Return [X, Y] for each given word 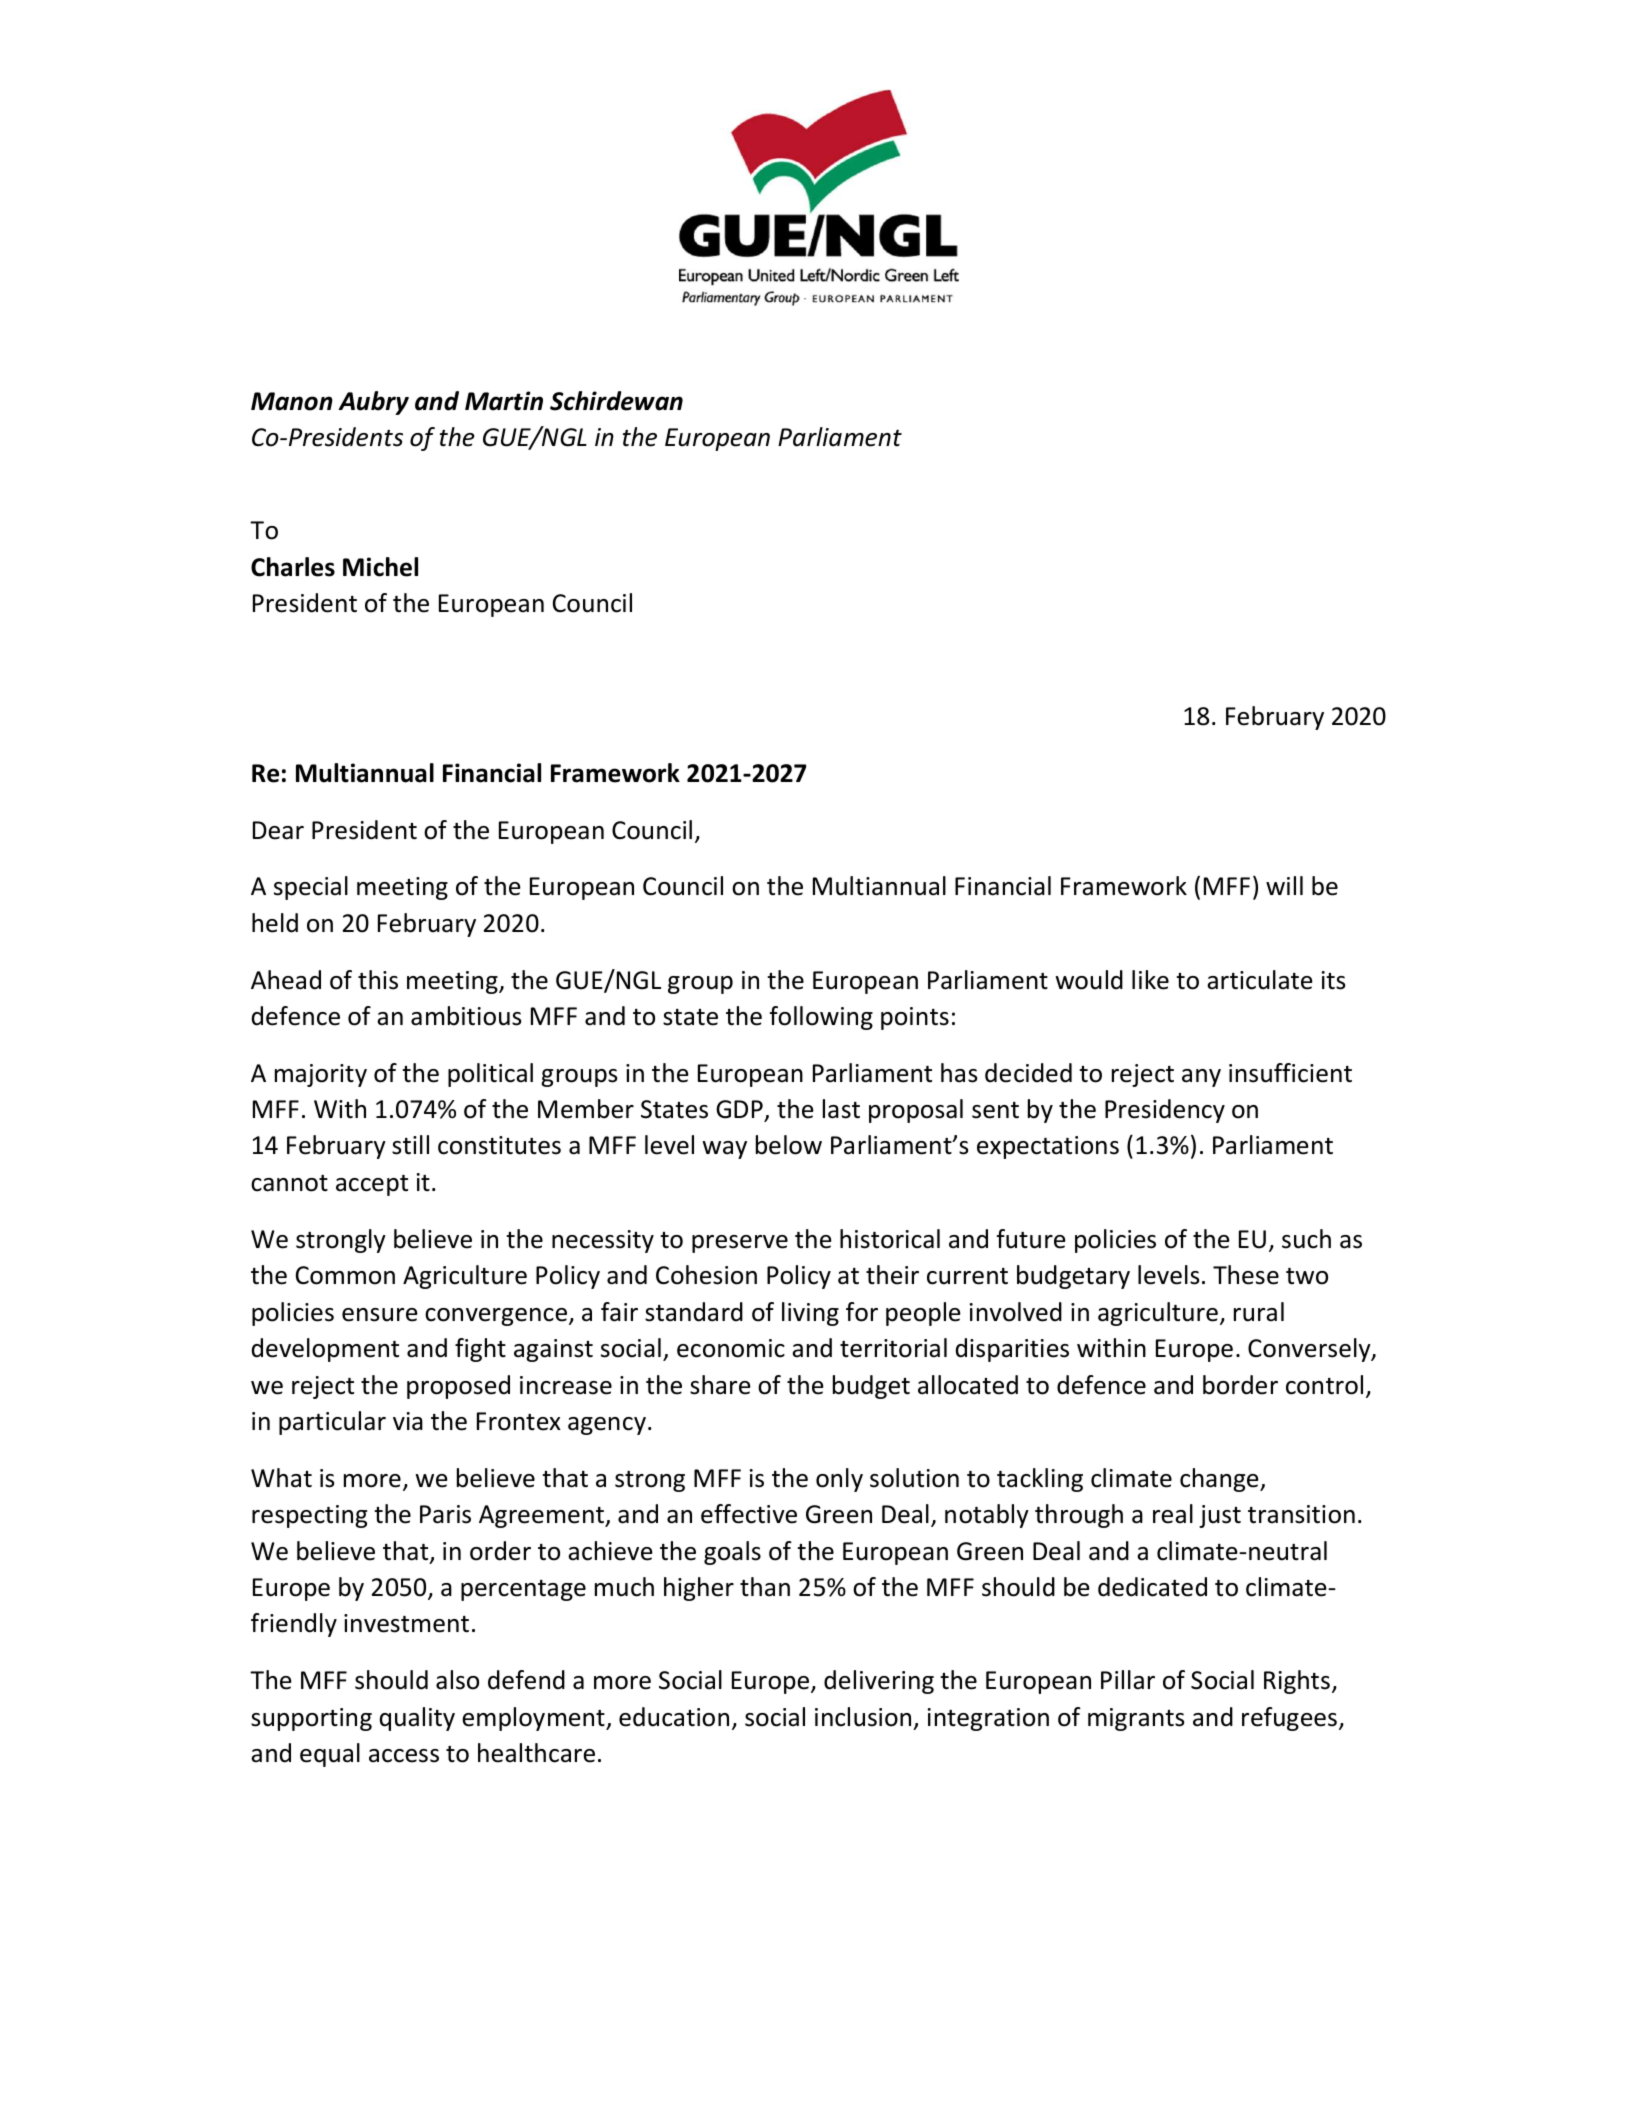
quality [417, 1719]
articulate [1260, 980]
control [1324, 1385]
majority [321, 1075]
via [408, 1421]
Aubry [373, 403]
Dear [278, 830]
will [1284, 885]
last [841, 1109]
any [1201, 1078]
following [821, 1018]
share [720, 1385]
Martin [504, 401]
